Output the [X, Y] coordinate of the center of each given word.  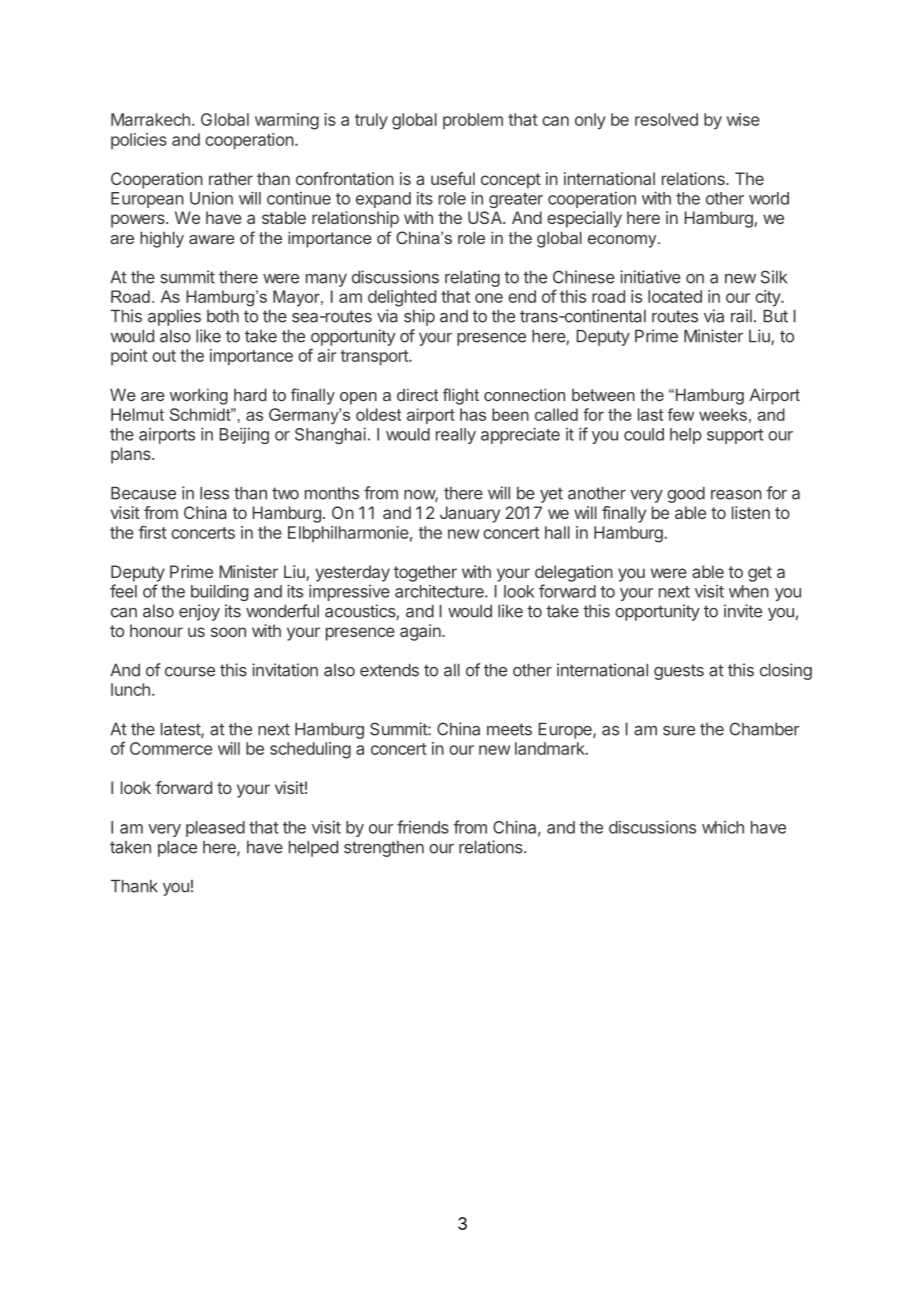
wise [743, 119]
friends [423, 827]
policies [139, 141]
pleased [215, 829]
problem [473, 121]
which [723, 827]
